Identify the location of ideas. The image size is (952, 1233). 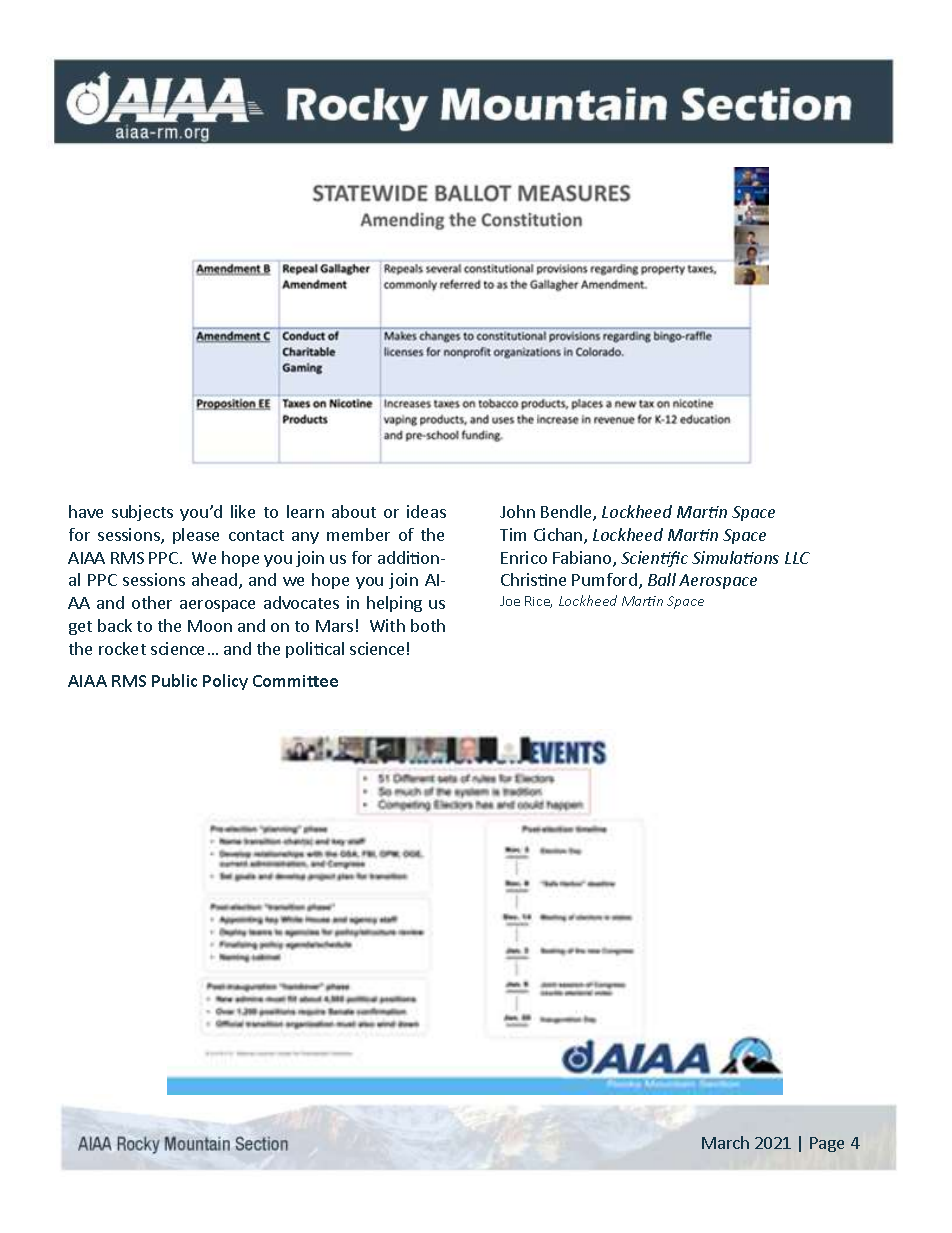
(426, 511).
